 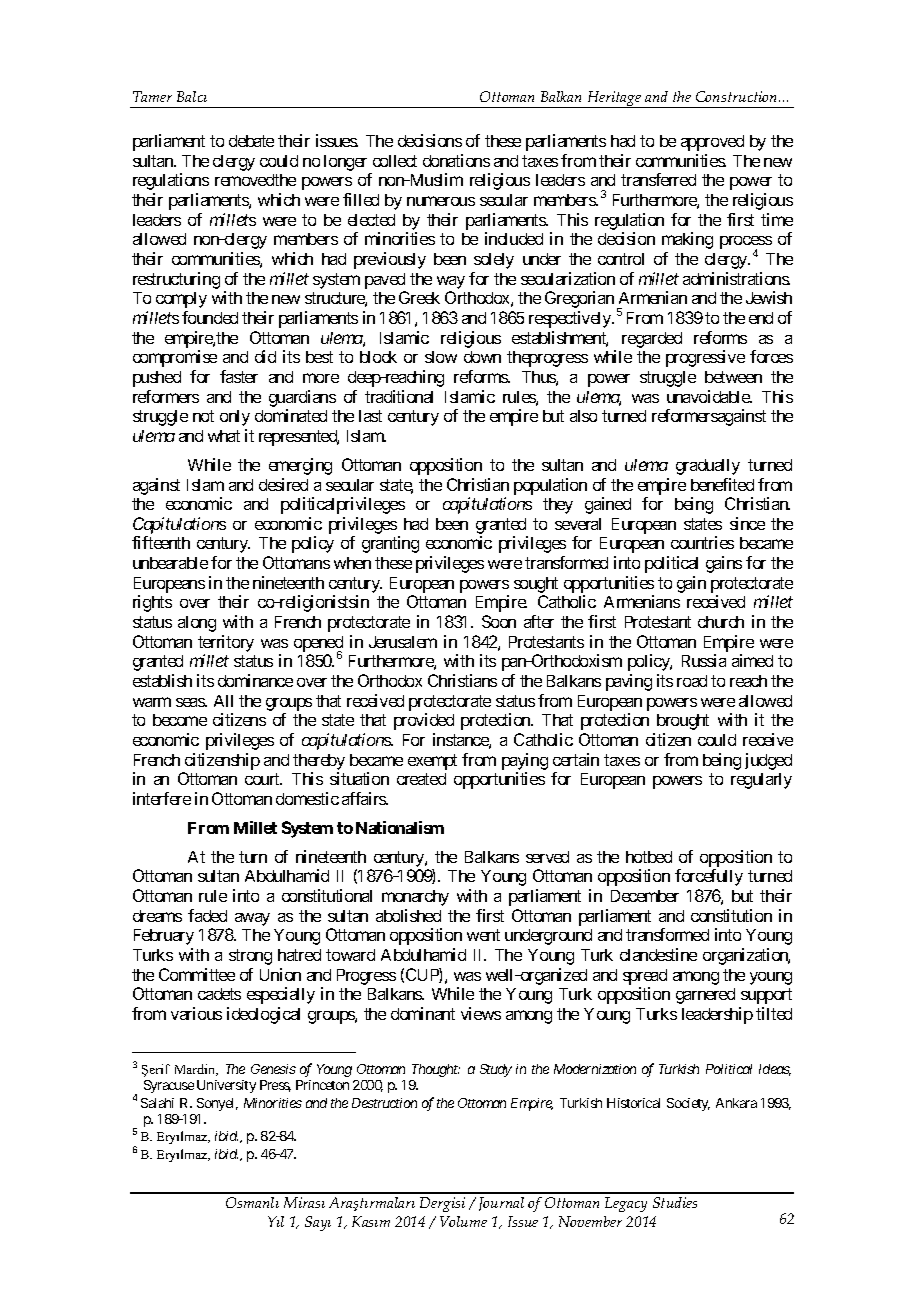 What do you see at coordinates (395, 161) in the page?
I see `collect` at bounding box center [395, 161].
